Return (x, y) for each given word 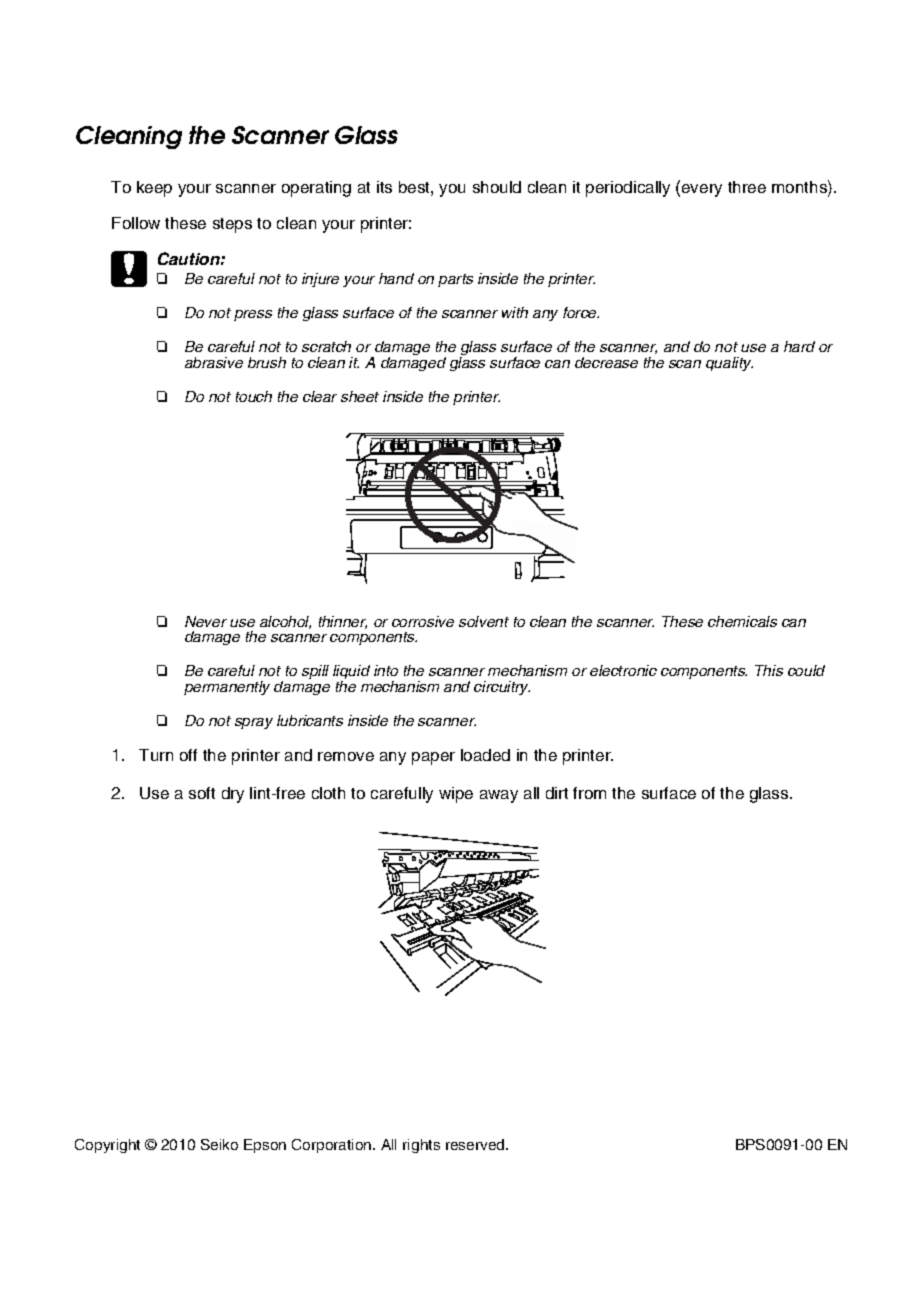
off (188, 755)
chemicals (742, 621)
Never (206, 621)
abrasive (214, 362)
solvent (484, 621)
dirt (557, 793)
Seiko (219, 1144)
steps (232, 225)
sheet (360, 396)
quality (729, 364)
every (702, 190)
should (497, 187)
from (589, 793)
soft (202, 793)
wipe (456, 795)
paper (433, 758)
